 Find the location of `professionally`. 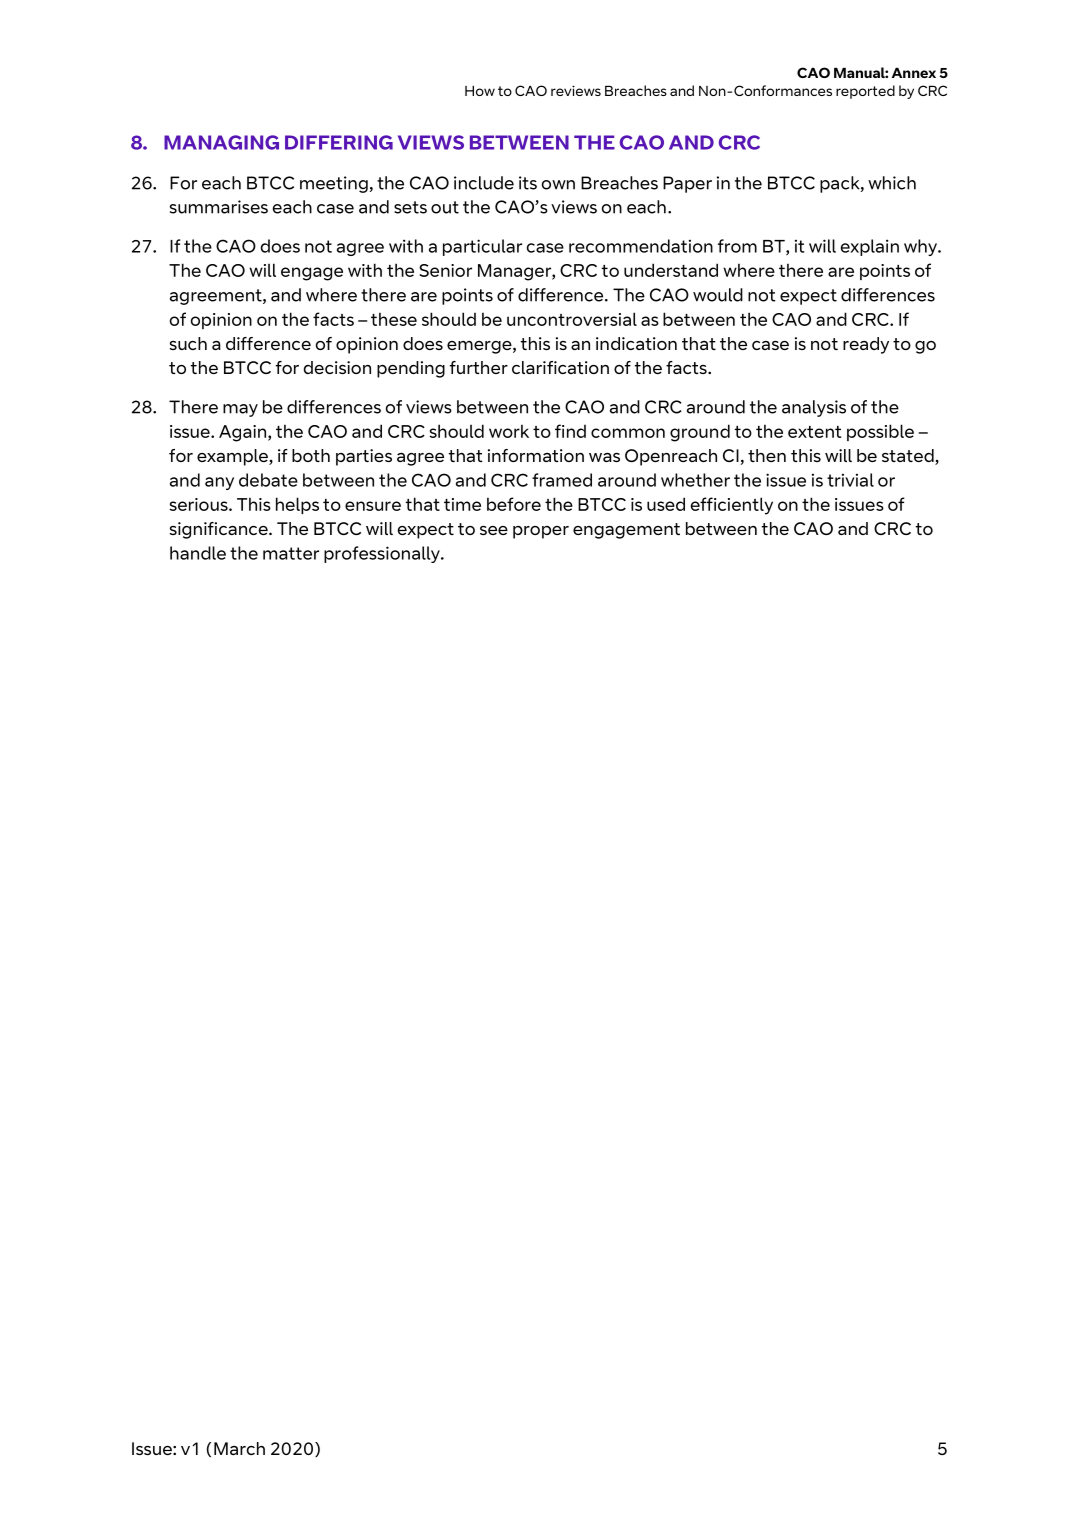

professionally is located at coordinates (383, 554).
